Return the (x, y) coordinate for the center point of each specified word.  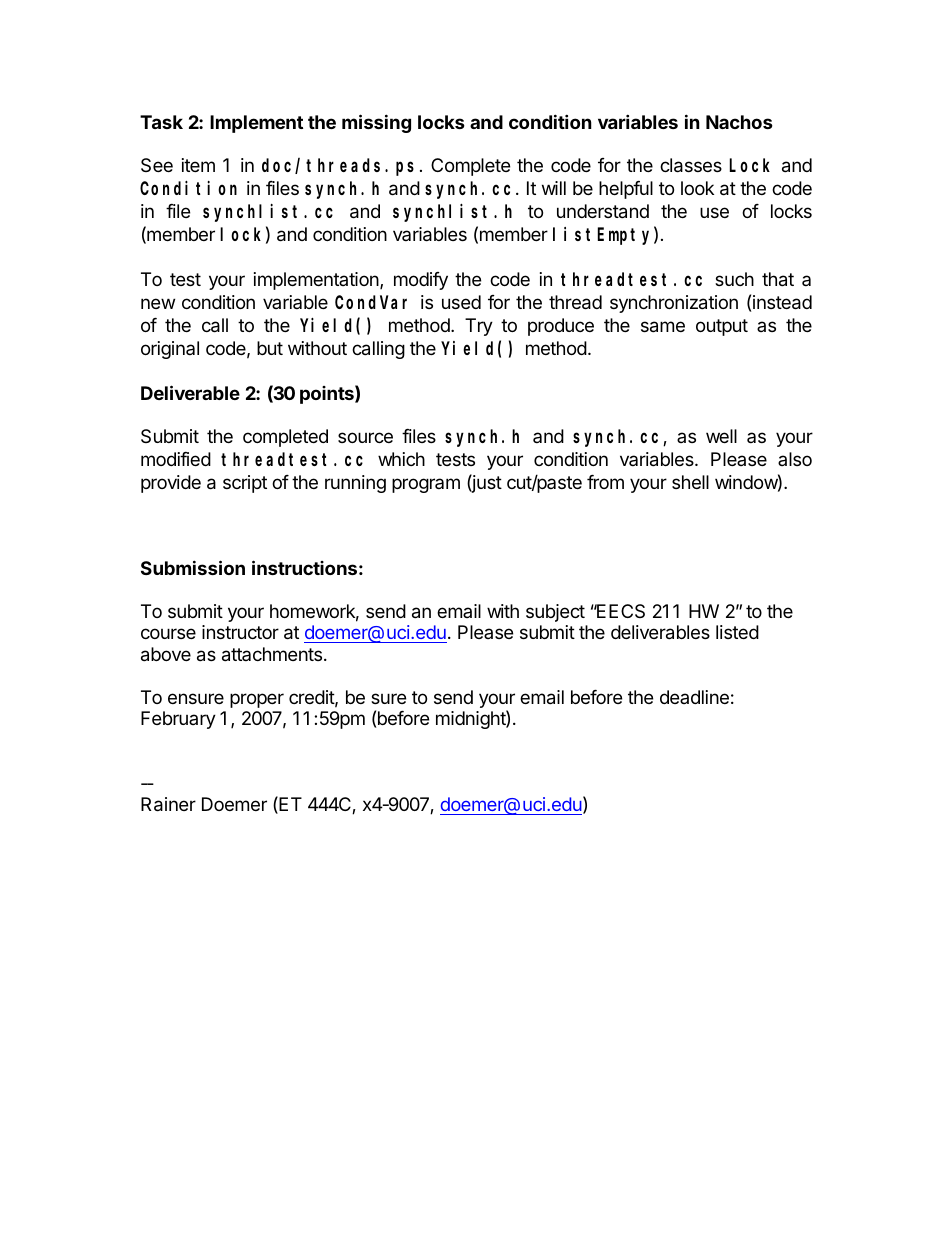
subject (555, 613)
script (245, 484)
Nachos (739, 122)
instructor (240, 632)
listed (737, 632)
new (158, 303)
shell (690, 482)
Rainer (168, 804)
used (461, 302)
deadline (694, 697)
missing (376, 123)
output (722, 327)
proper (257, 700)
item (198, 165)
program (426, 485)
